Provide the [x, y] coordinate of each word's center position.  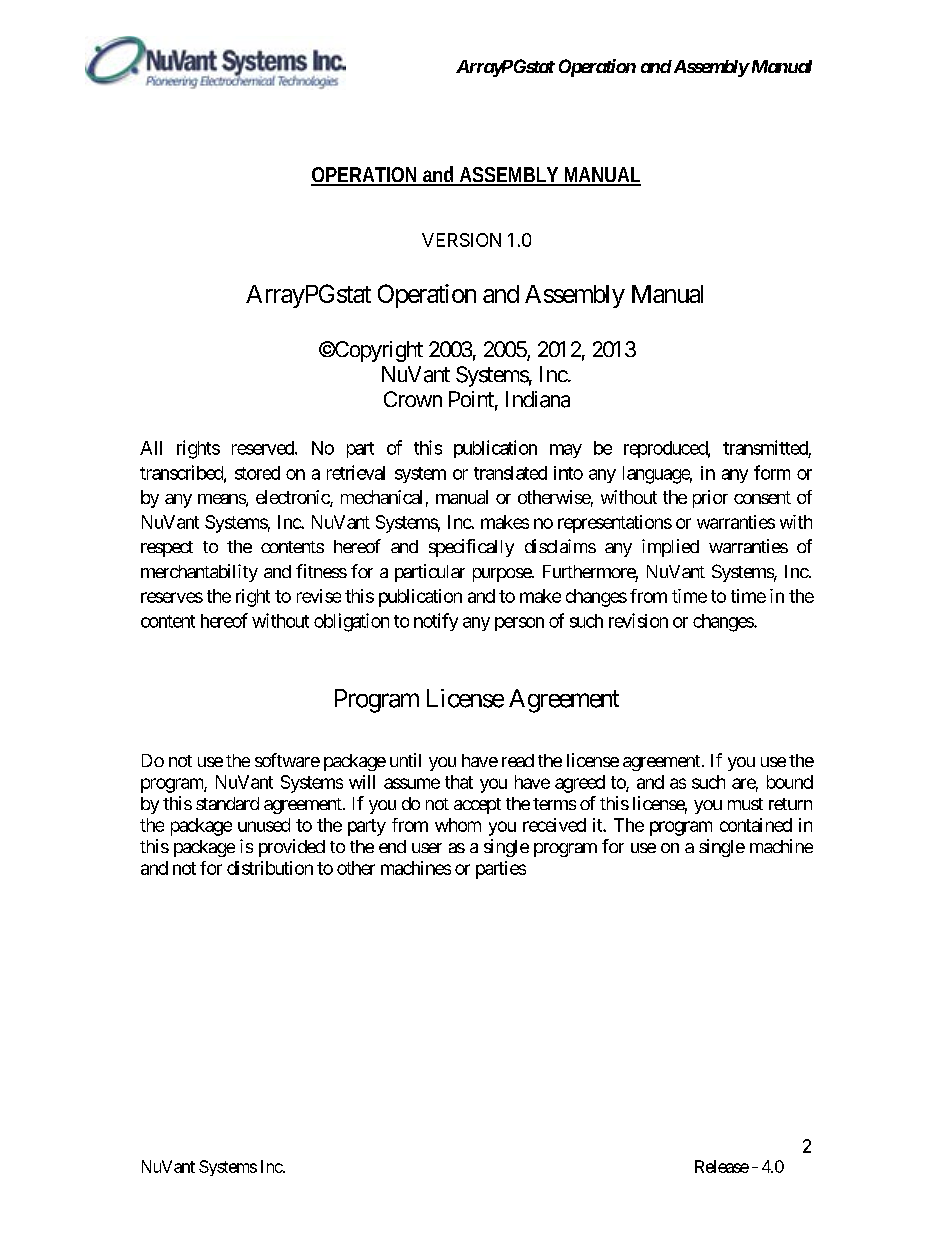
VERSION [461, 240]
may [566, 451]
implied [670, 548]
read [518, 760]
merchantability [199, 573]
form [772, 472]
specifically [471, 548]
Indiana [538, 399]
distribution [270, 868]
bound [790, 782]
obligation [351, 622]
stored [257, 473]
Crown [413, 399]
